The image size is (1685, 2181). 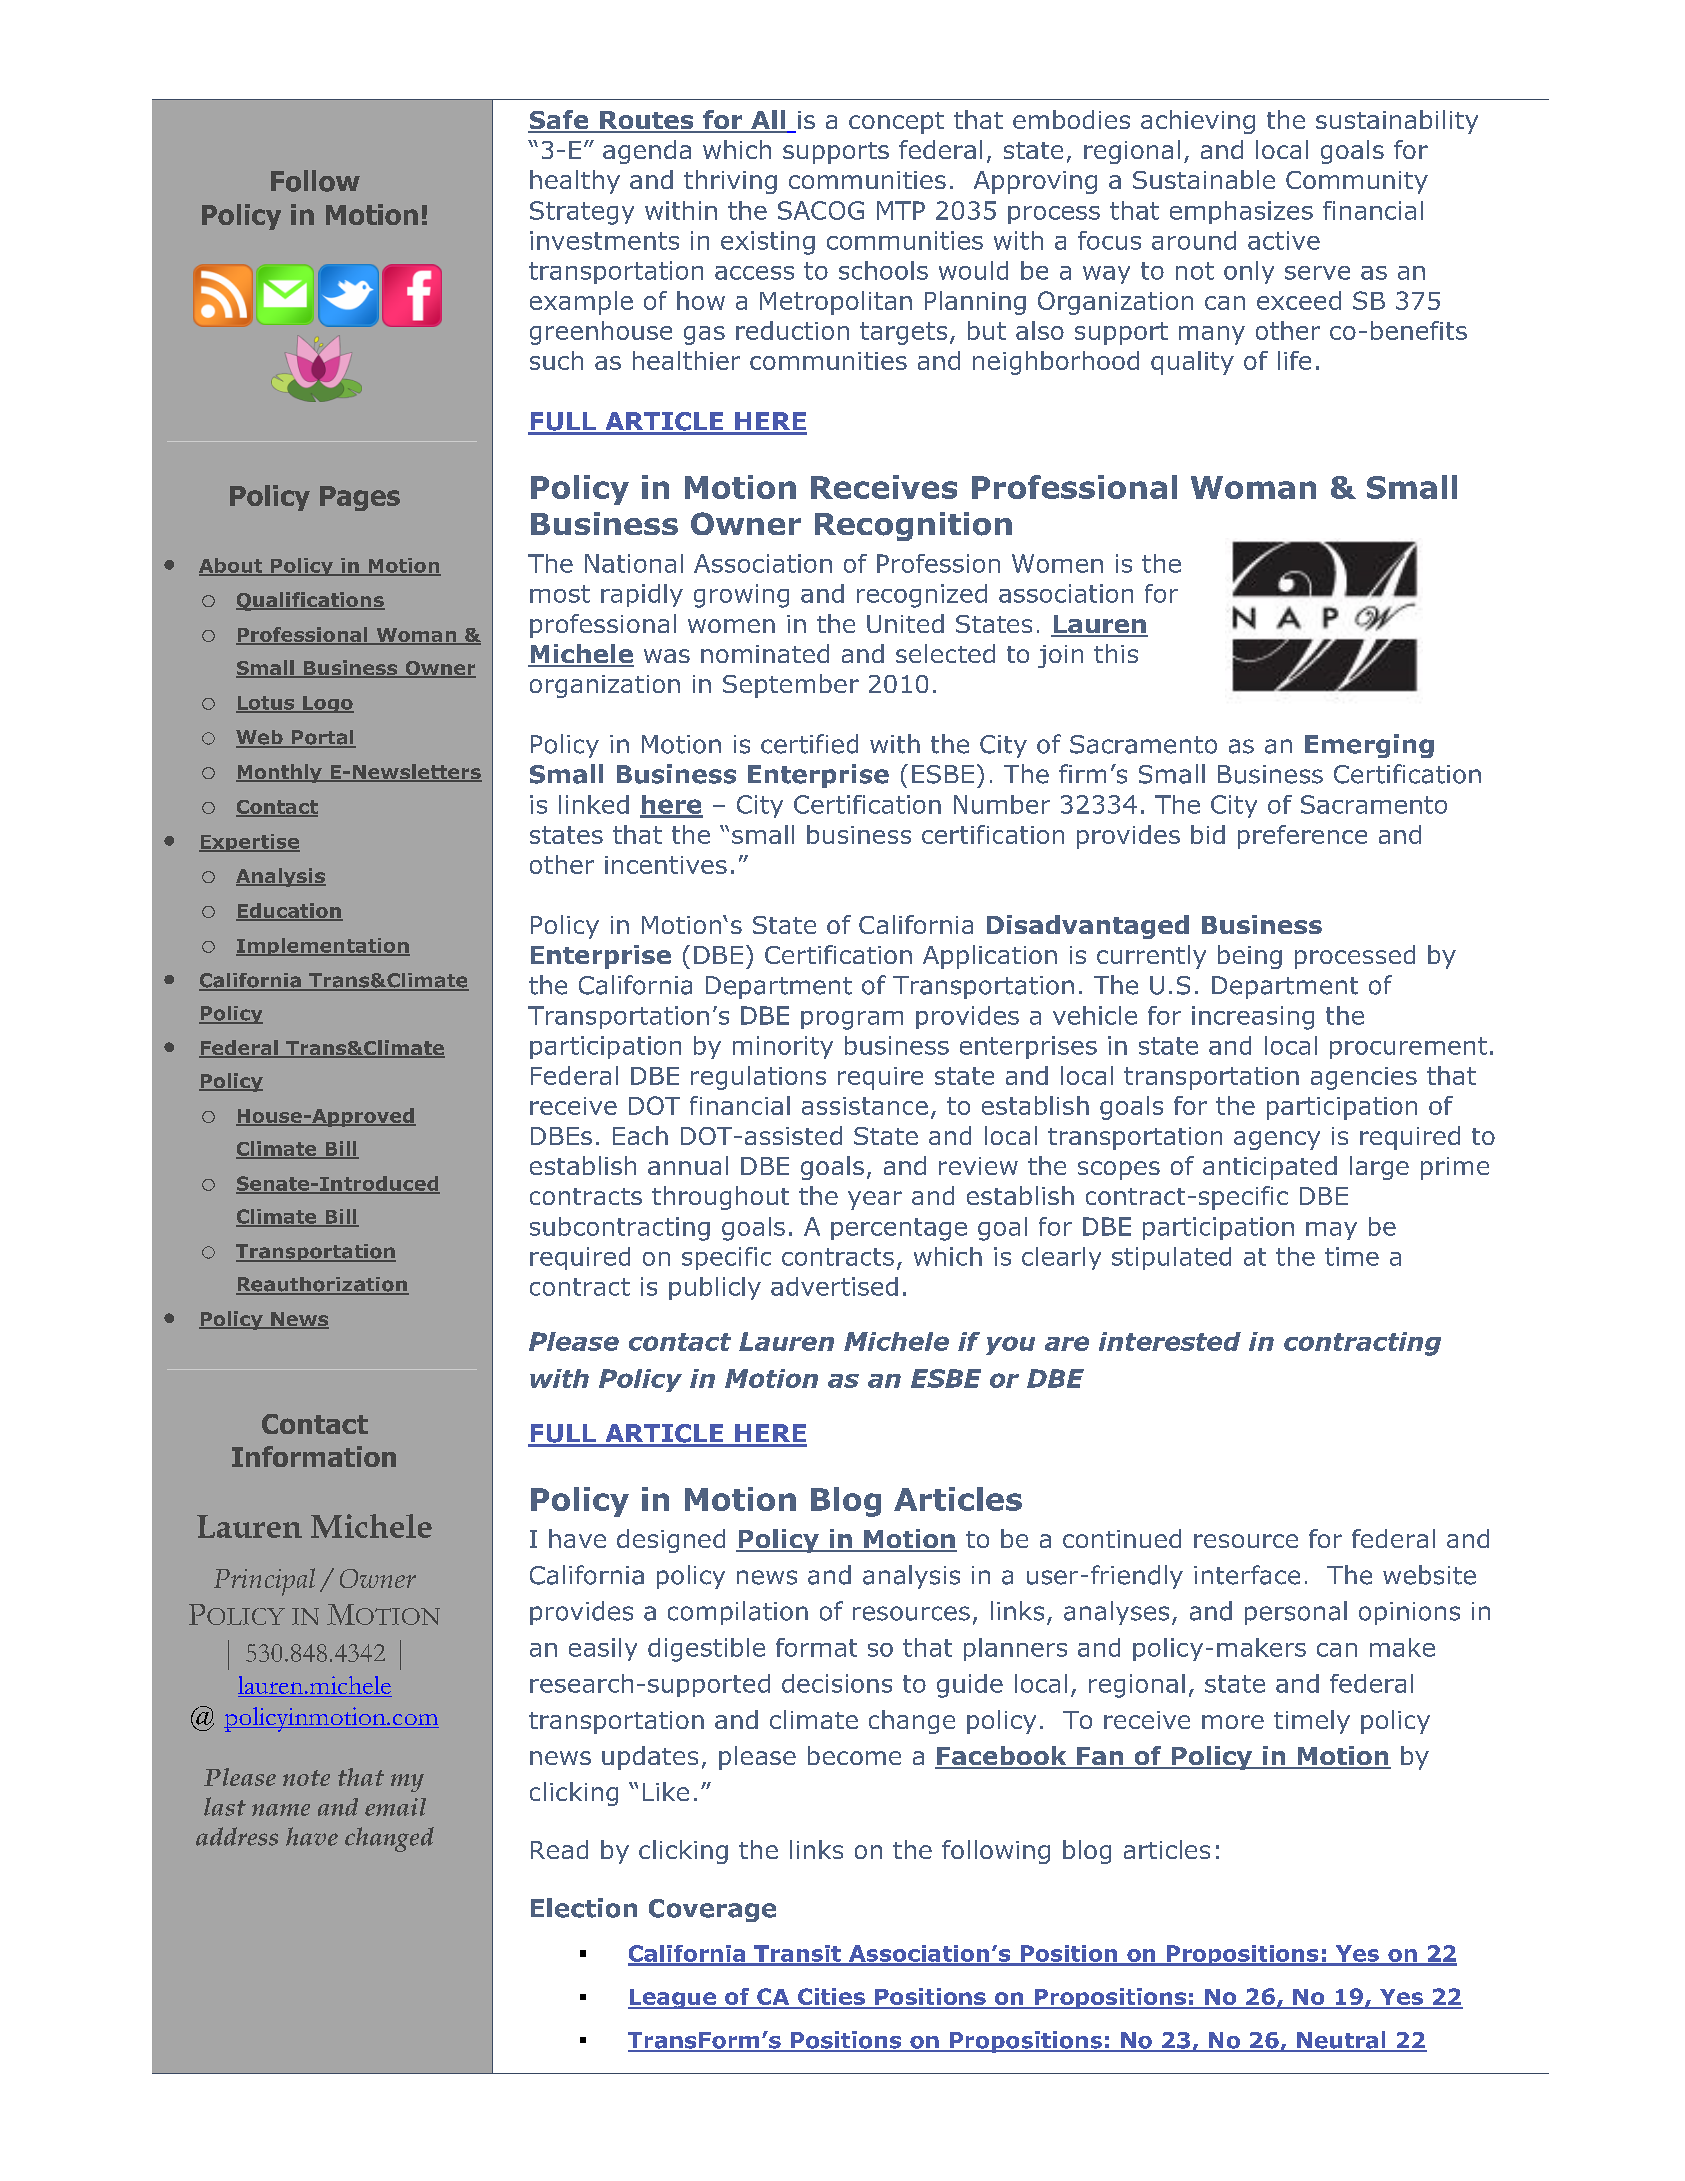 I want to click on interface, so click(x=1247, y=1575).
